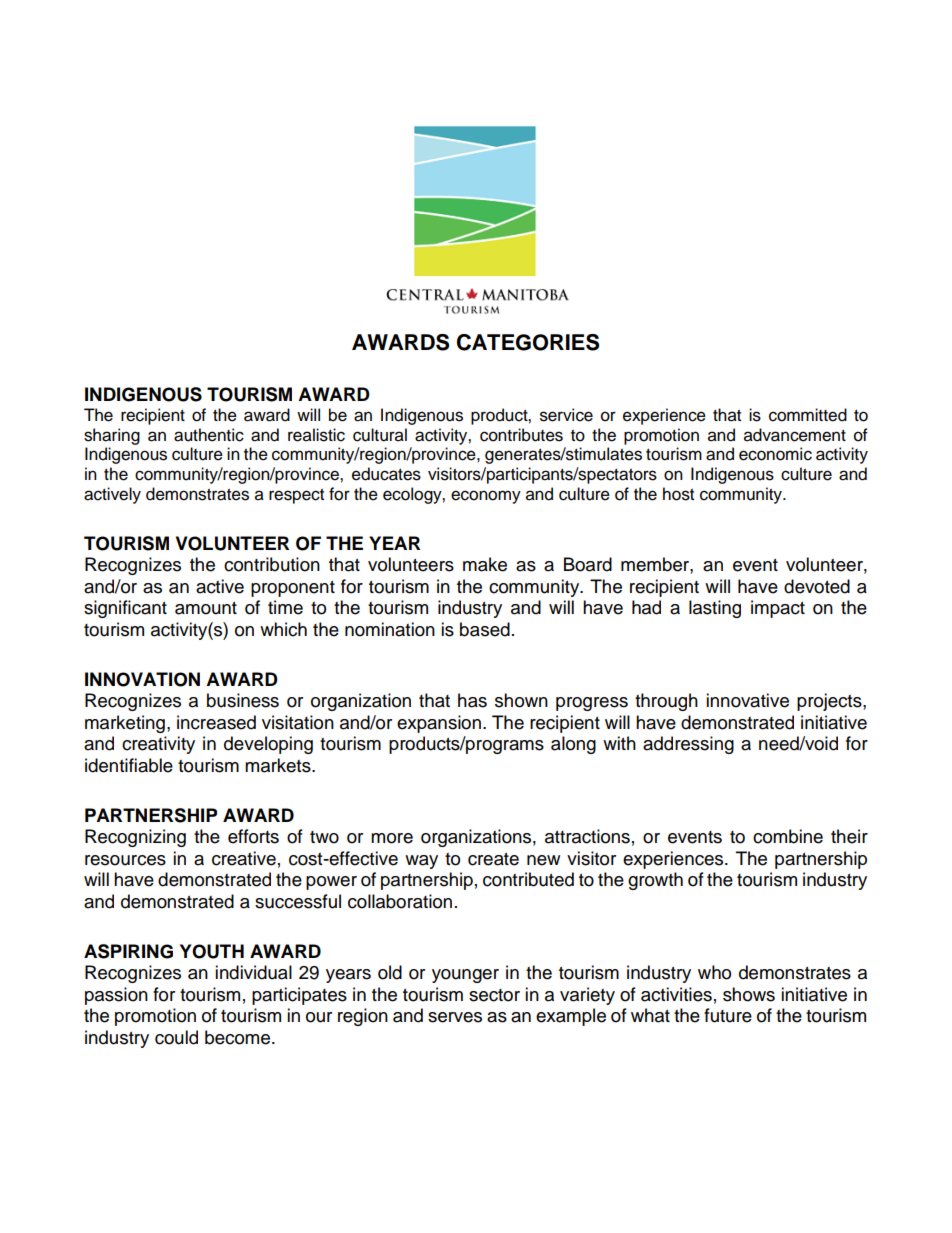 The width and height of the page is (952, 1233). I want to click on creative, so click(244, 858).
